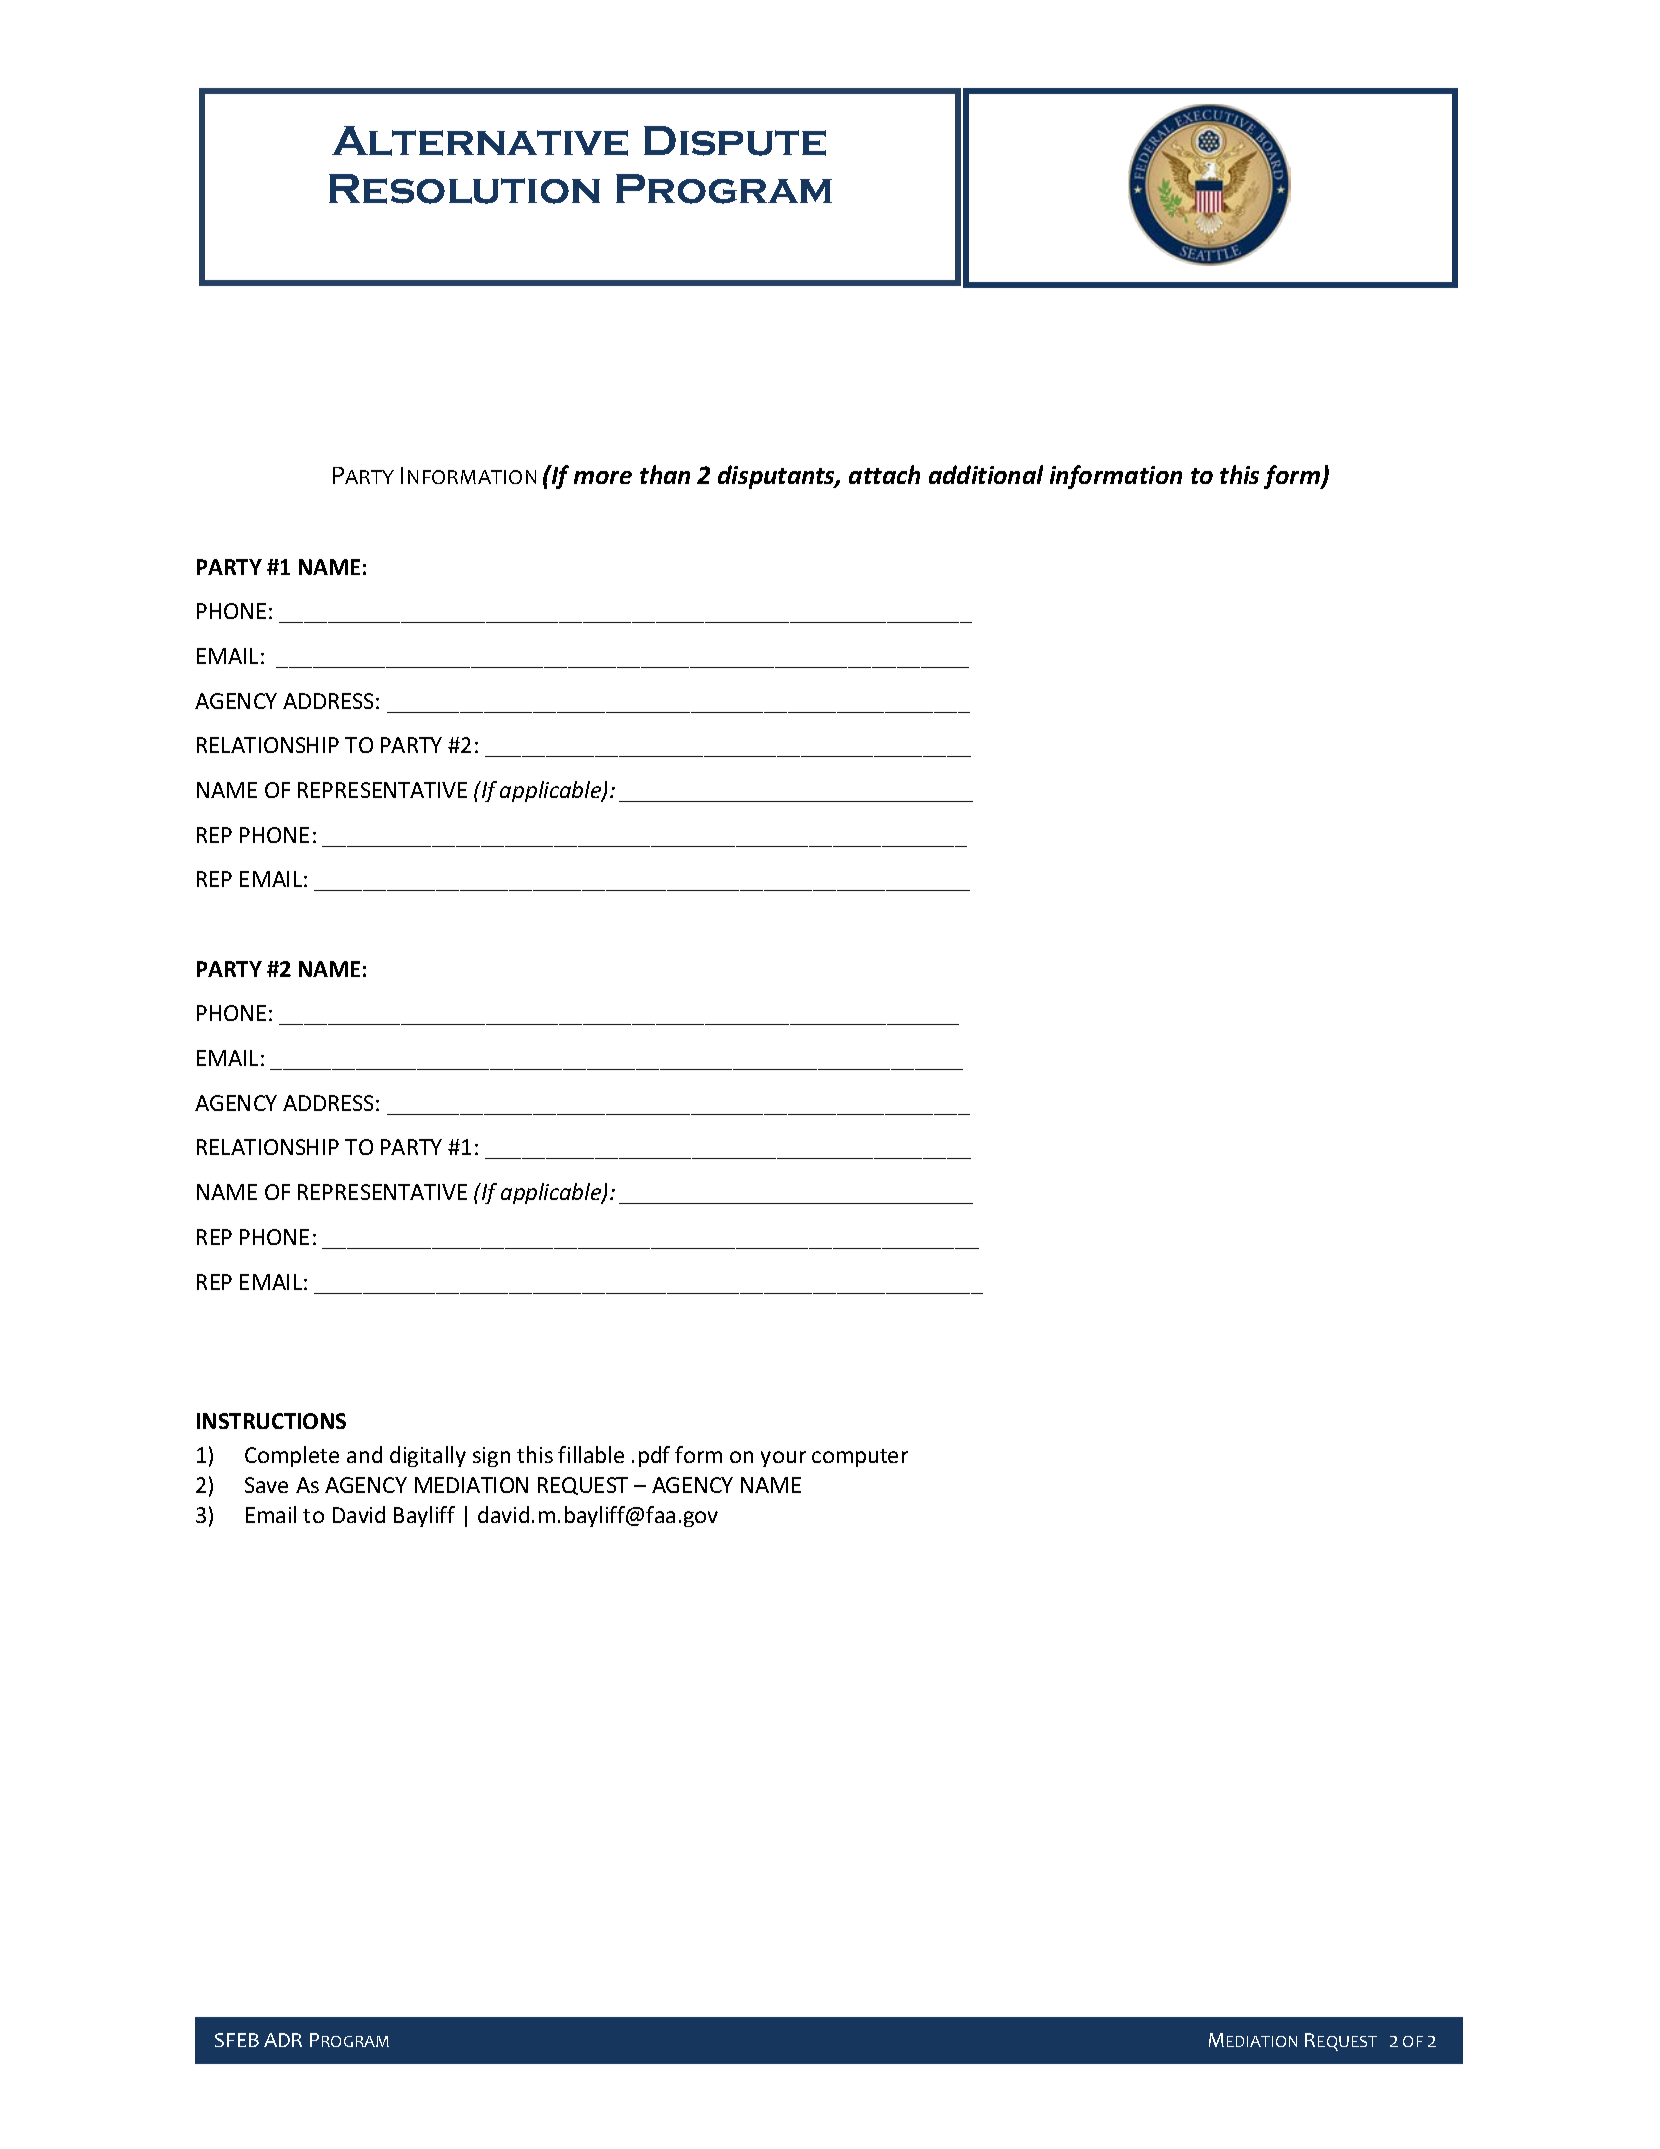 This page has width=1660, height=2149. Describe the element at coordinates (283, 2040) in the page. I see `ADR` at that location.
